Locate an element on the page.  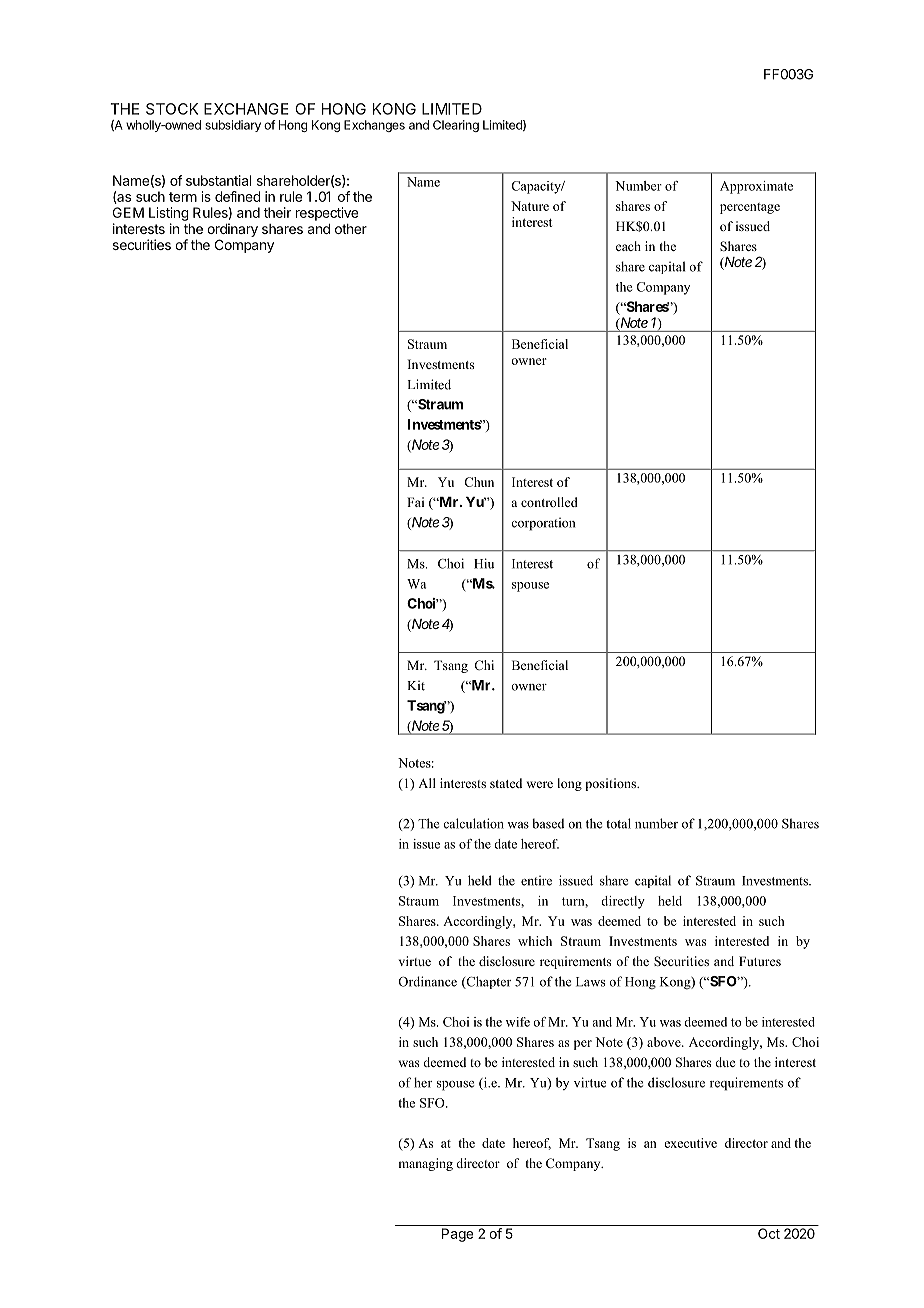
Clearing is located at coordinates (456, 126).
